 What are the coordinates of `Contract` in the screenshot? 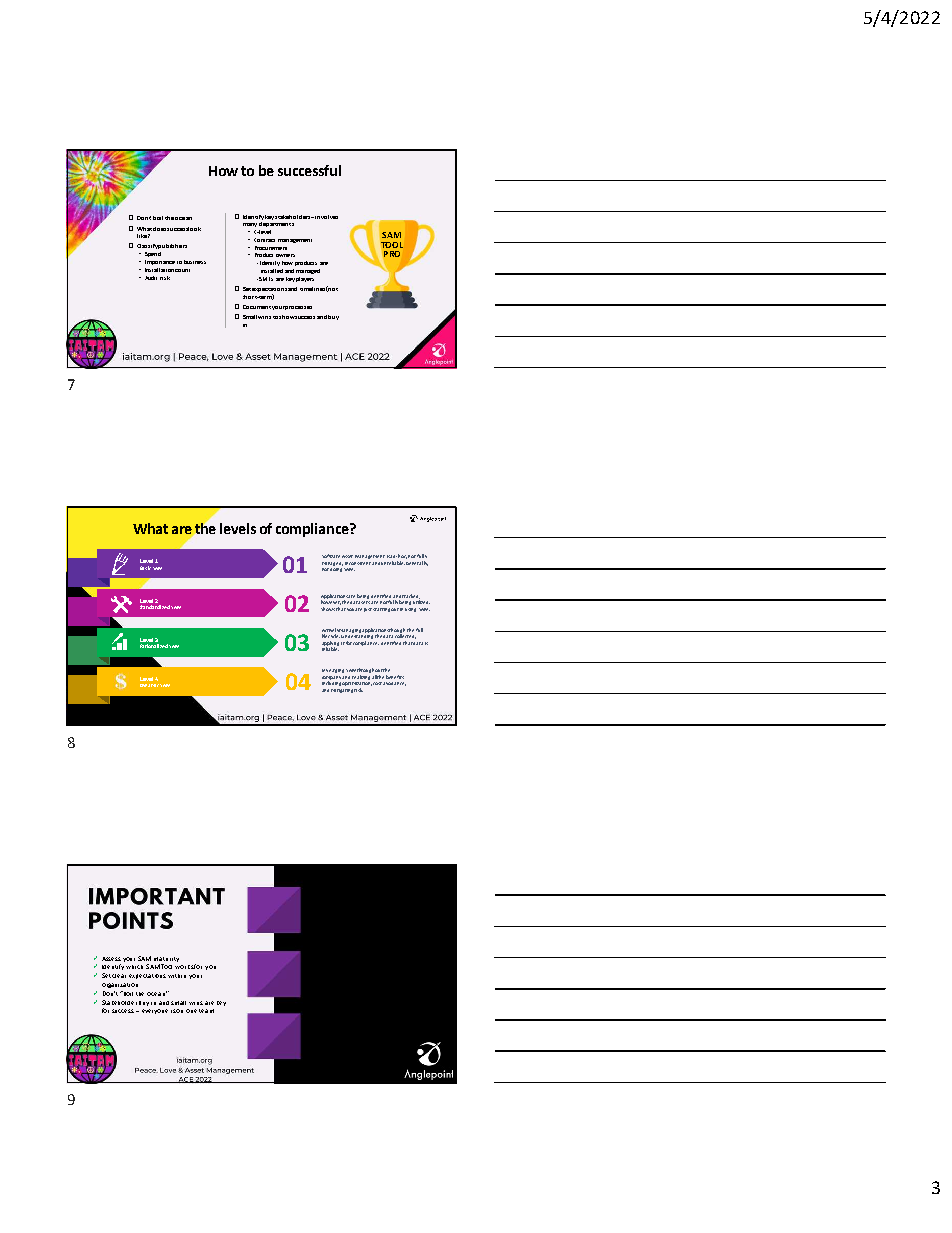 It's located at (264, 240).
